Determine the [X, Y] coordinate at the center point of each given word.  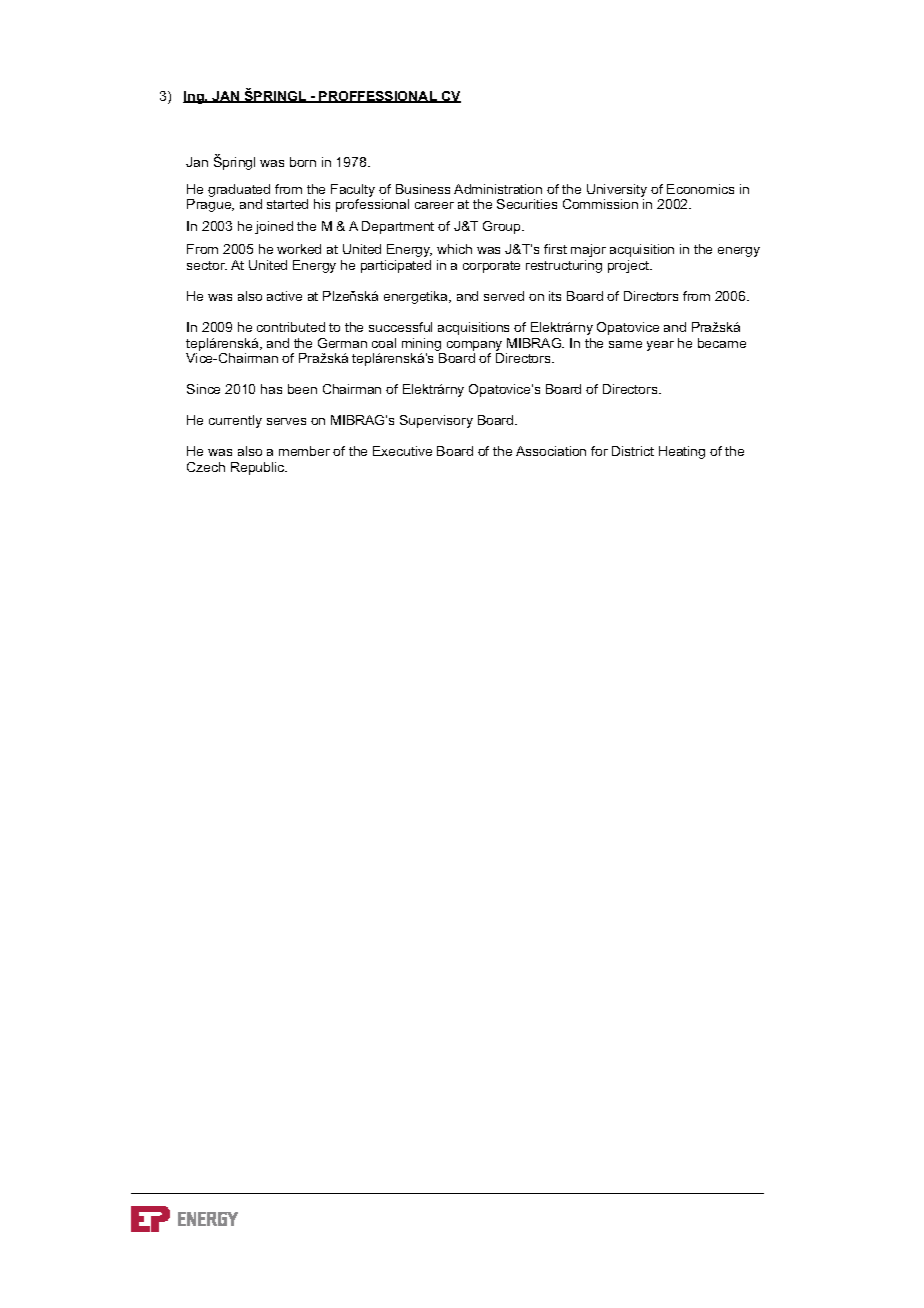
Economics [700, 189]
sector [207, 265]
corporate [491, 267]
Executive [402, 451]
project [629, 266]
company [474, 346]
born [303, 162]
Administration [498, 189]
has [271, 389]
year [660, 346]
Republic [259, 468]
